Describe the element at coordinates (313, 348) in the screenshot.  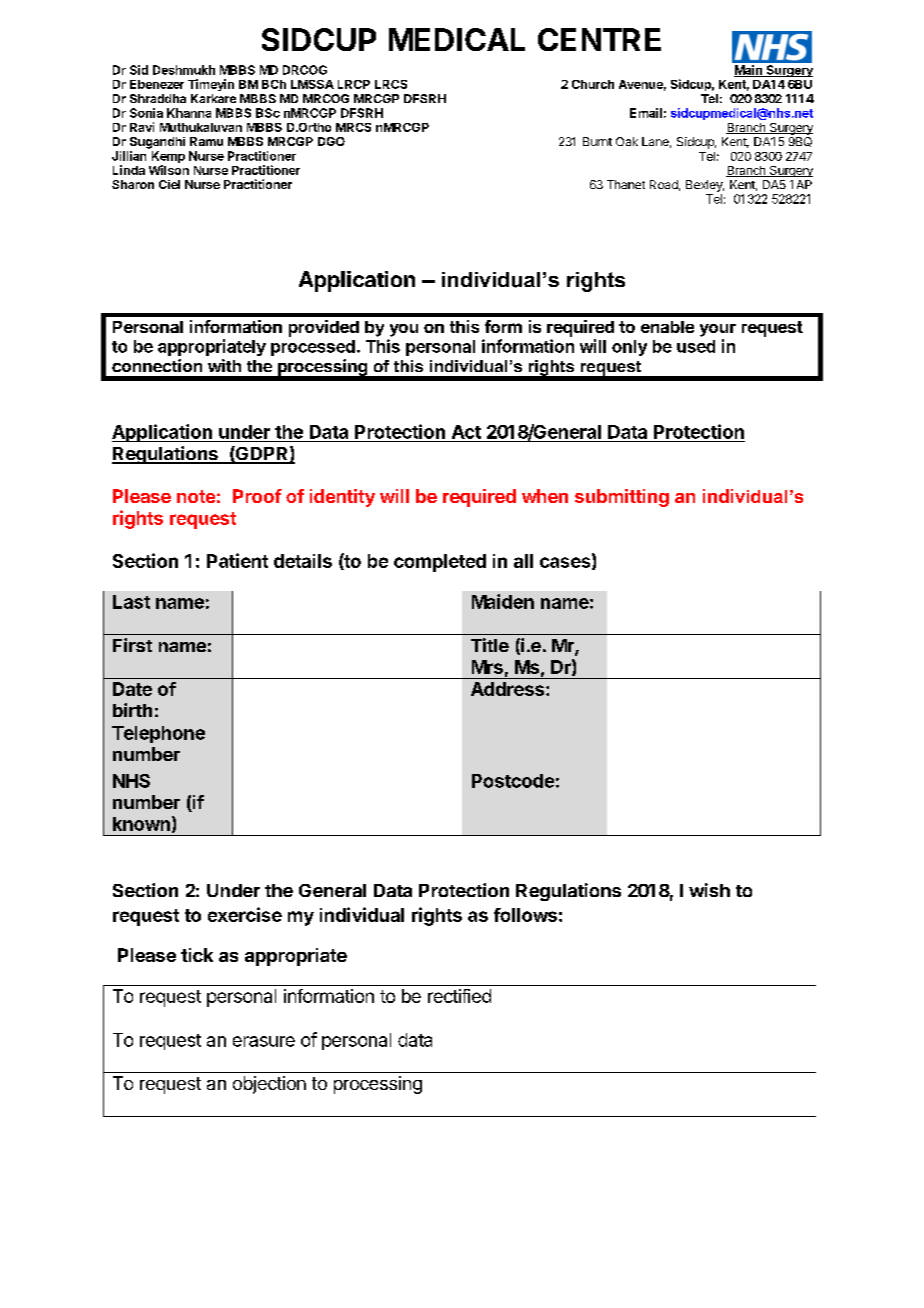
I see `processed` at that location.
